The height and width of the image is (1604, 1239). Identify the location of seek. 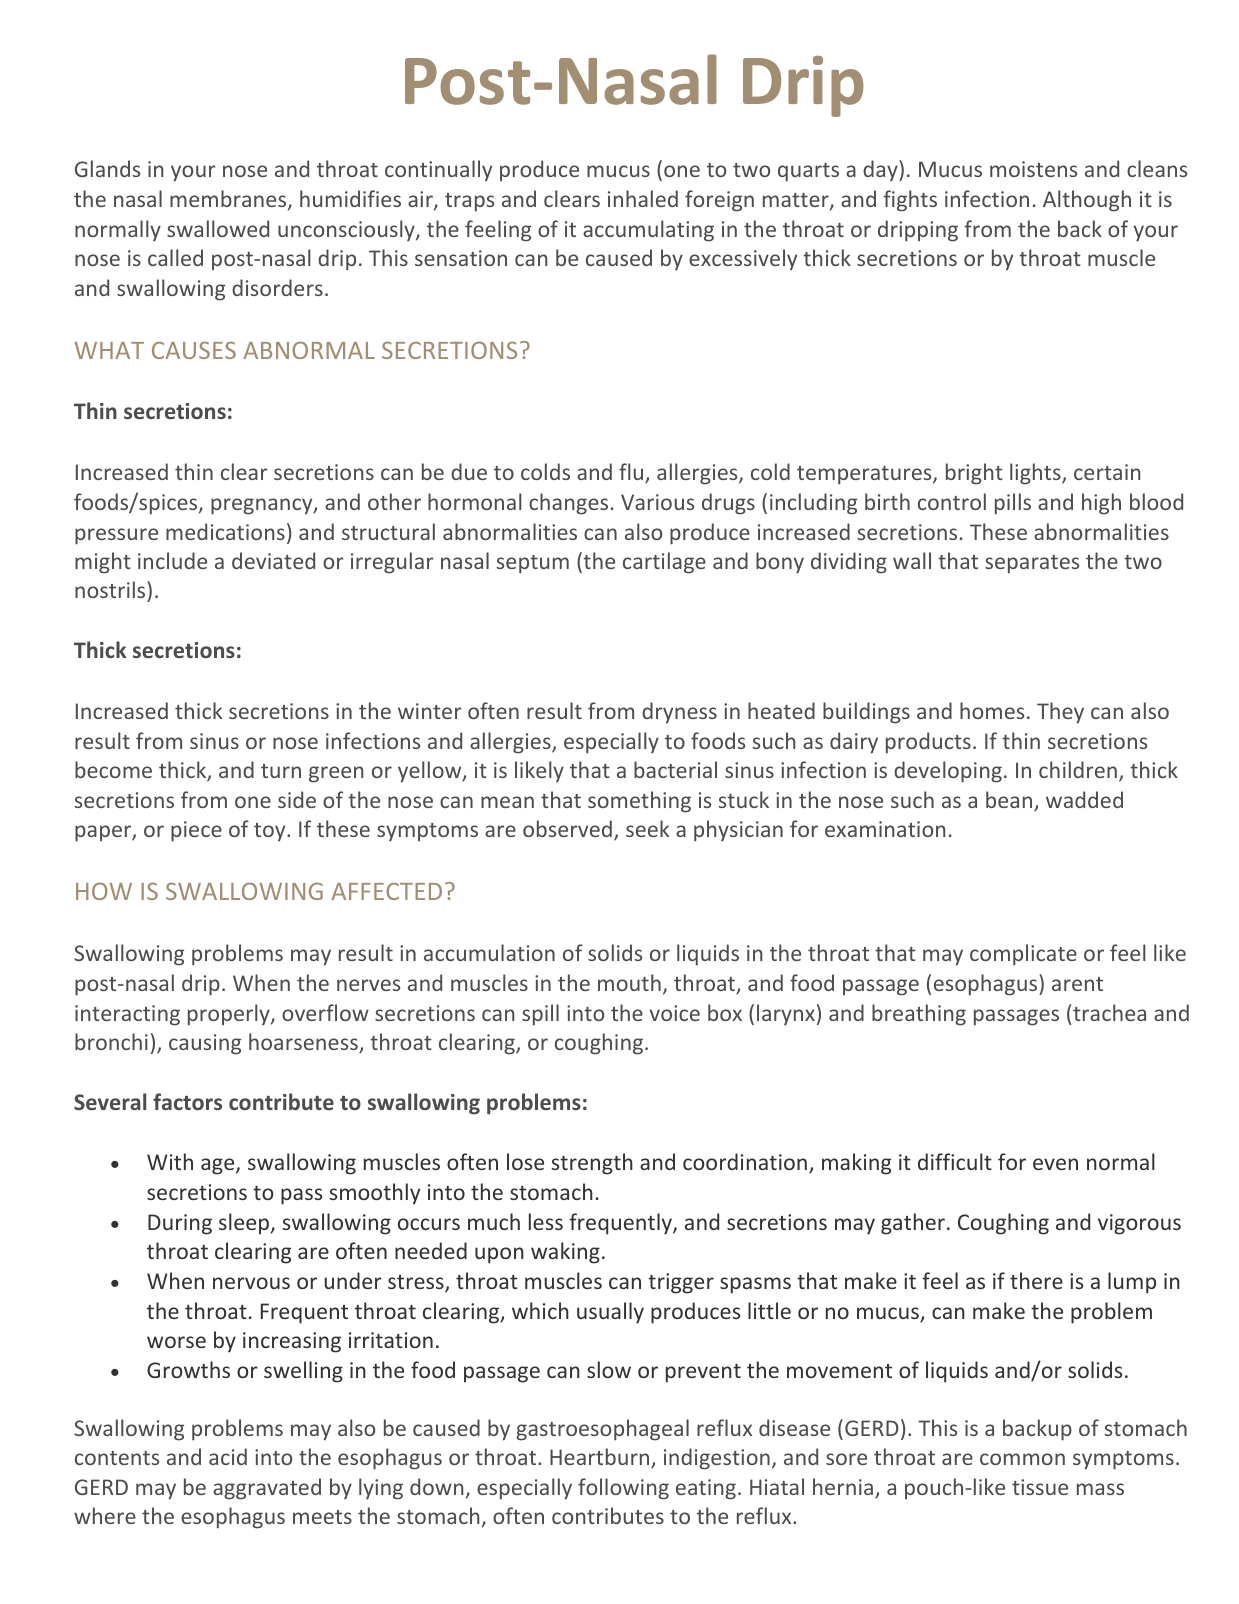
(647, 828).
